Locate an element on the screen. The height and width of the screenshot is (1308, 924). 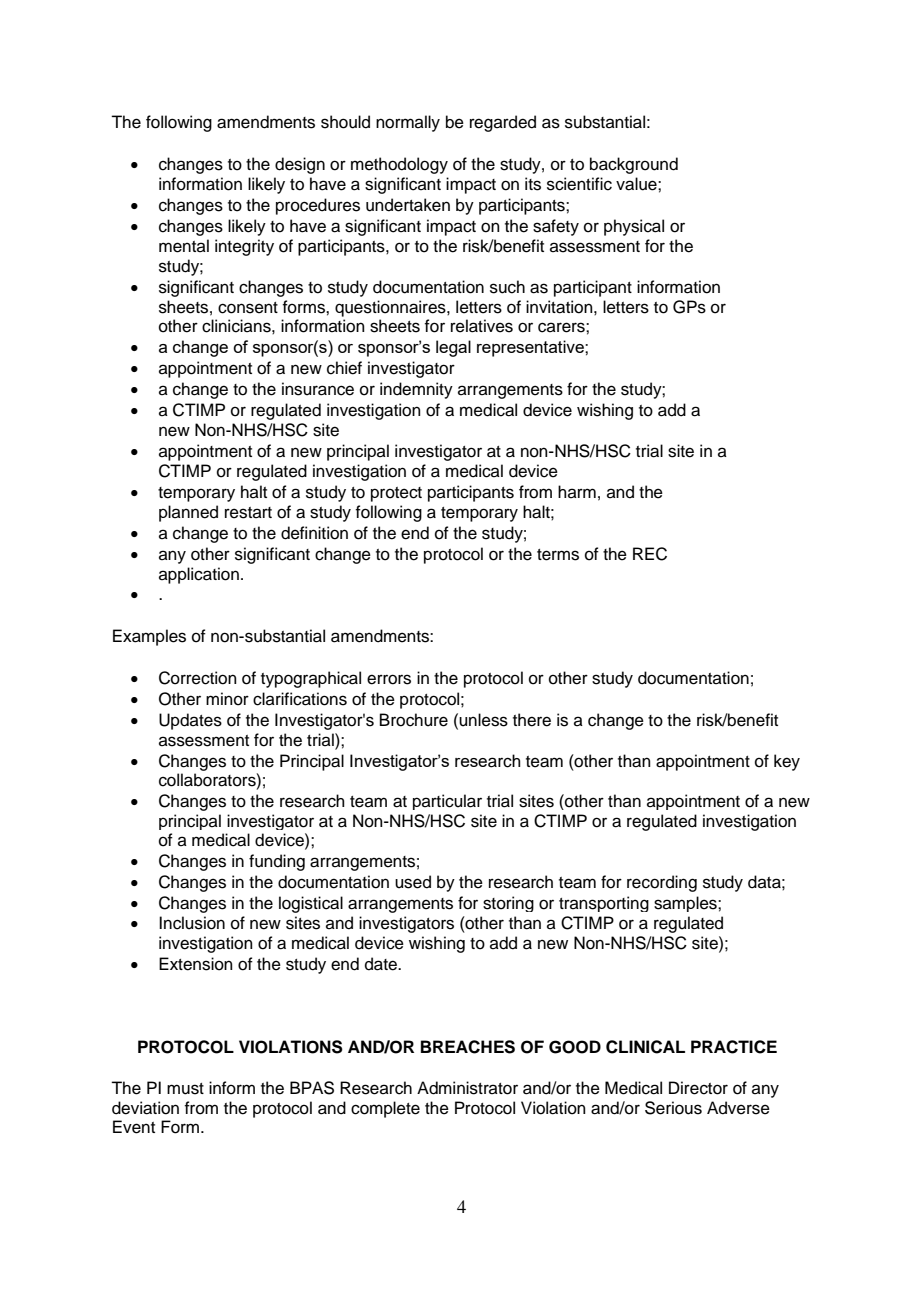
planned is located at coordinates (188, 513).
